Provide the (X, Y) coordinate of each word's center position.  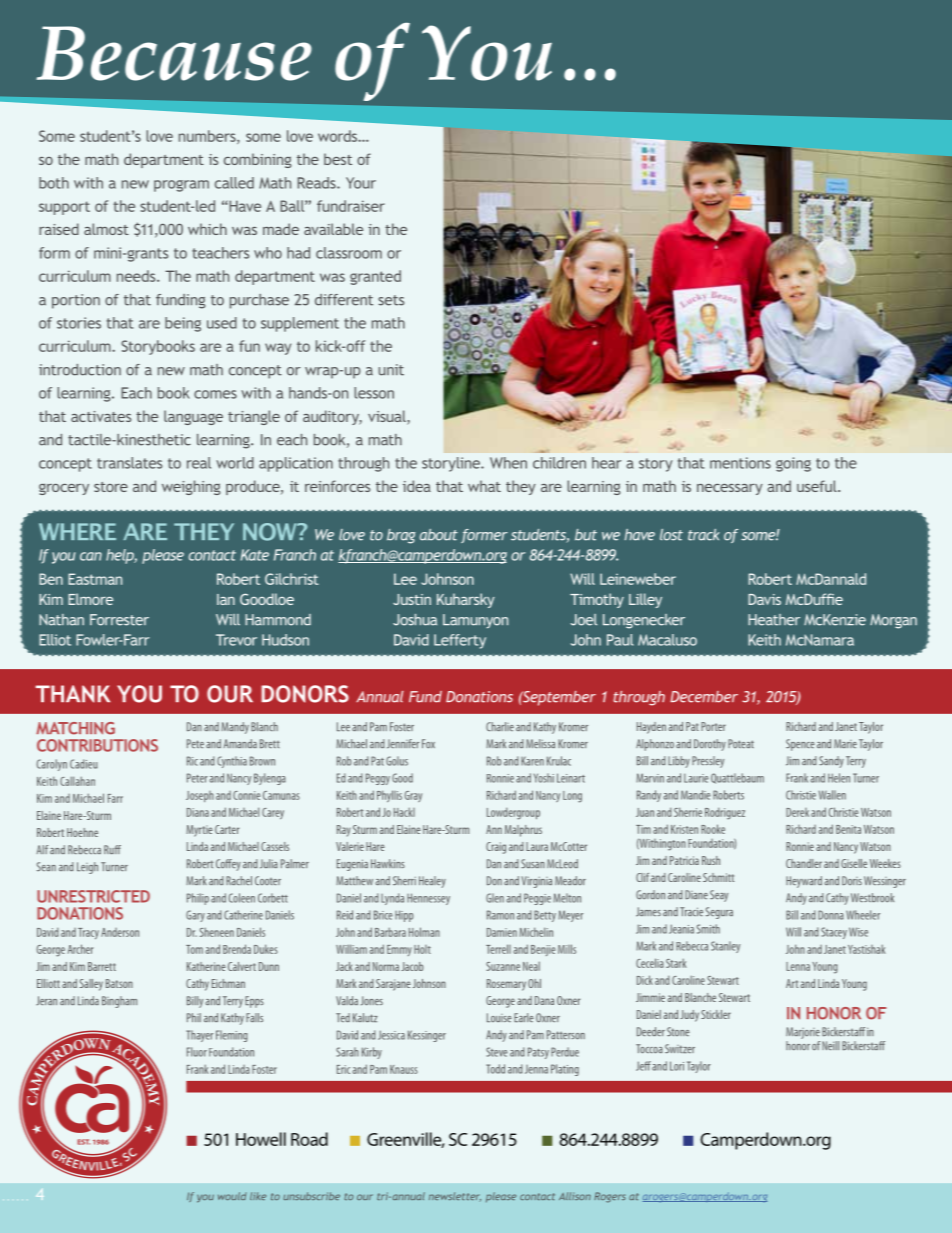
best (338, 159)
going (793, 464)
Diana (198, 812)
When (508, 463)
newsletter (455, 1197)
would (232, 1196)
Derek (797, 812)
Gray (413, 796)
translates (129, 463)
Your (361, 183)
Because (174, 53)
